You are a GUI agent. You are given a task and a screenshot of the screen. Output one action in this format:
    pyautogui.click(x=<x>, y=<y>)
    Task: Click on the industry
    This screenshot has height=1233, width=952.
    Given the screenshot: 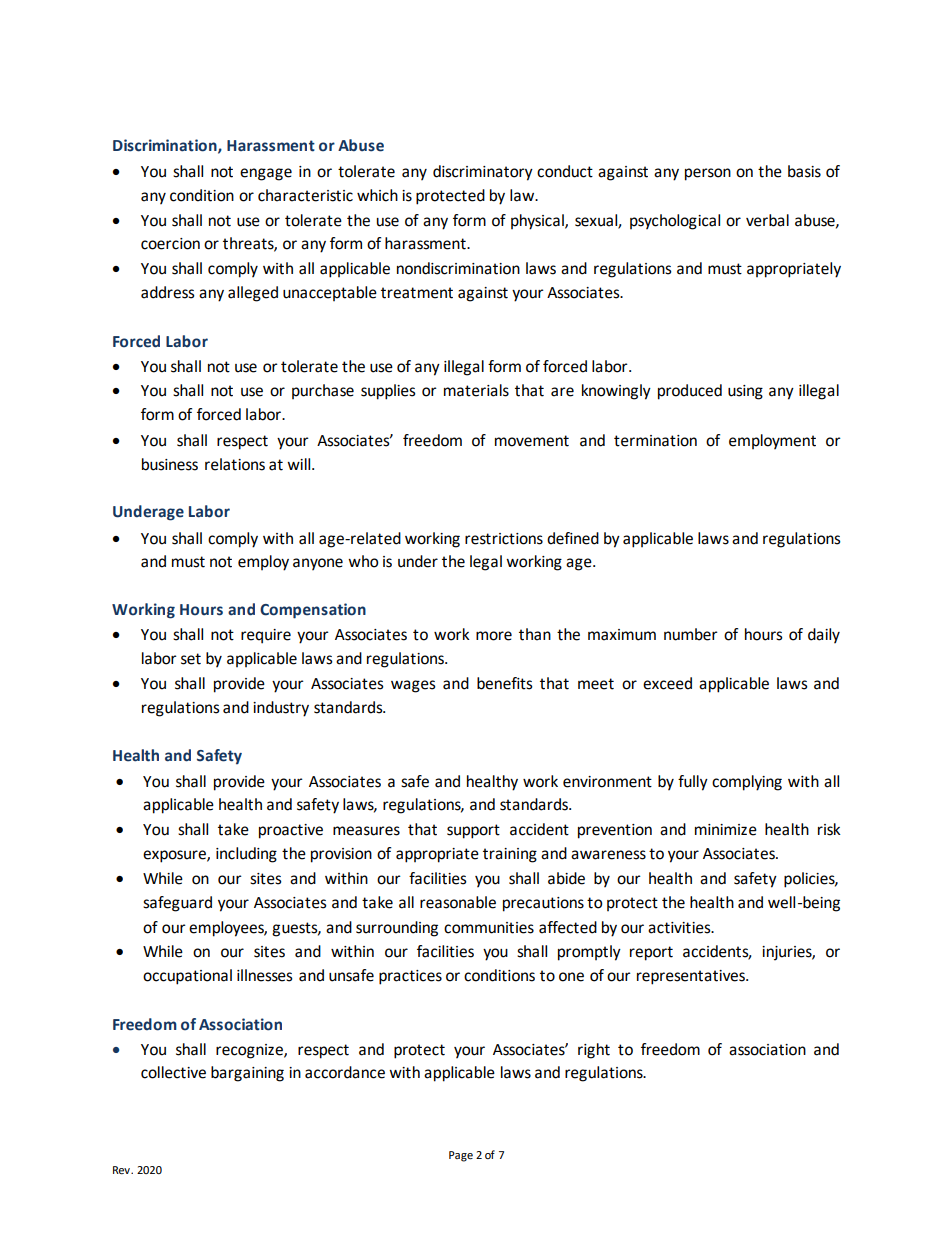 What is the action you would take?
    pyautogui.click(x=281, y=709)
